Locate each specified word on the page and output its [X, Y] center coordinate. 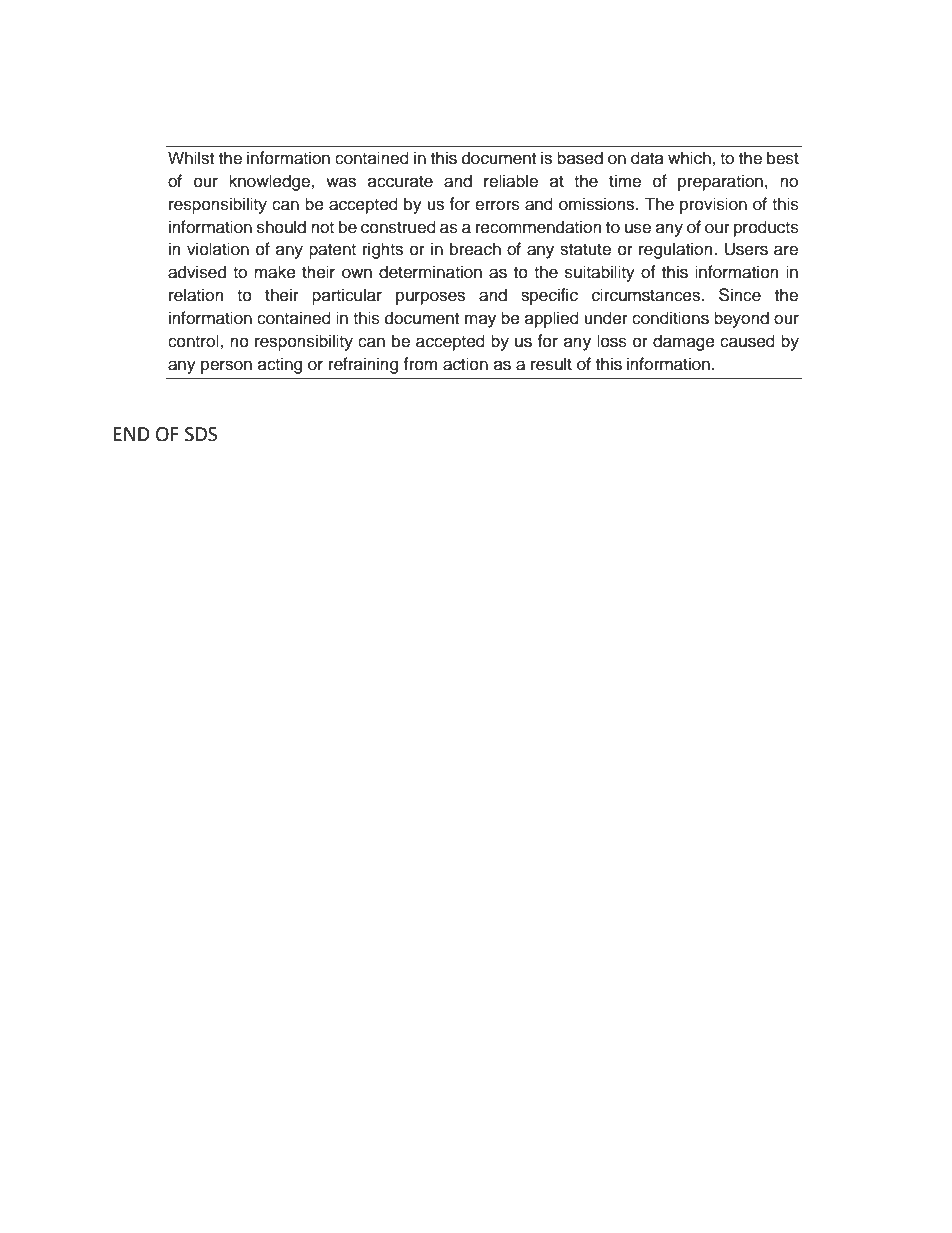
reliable [511, 181]
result [551, 364]
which [690, 158]
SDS [201, 434]
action [465, 364]
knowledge [270, 182]
